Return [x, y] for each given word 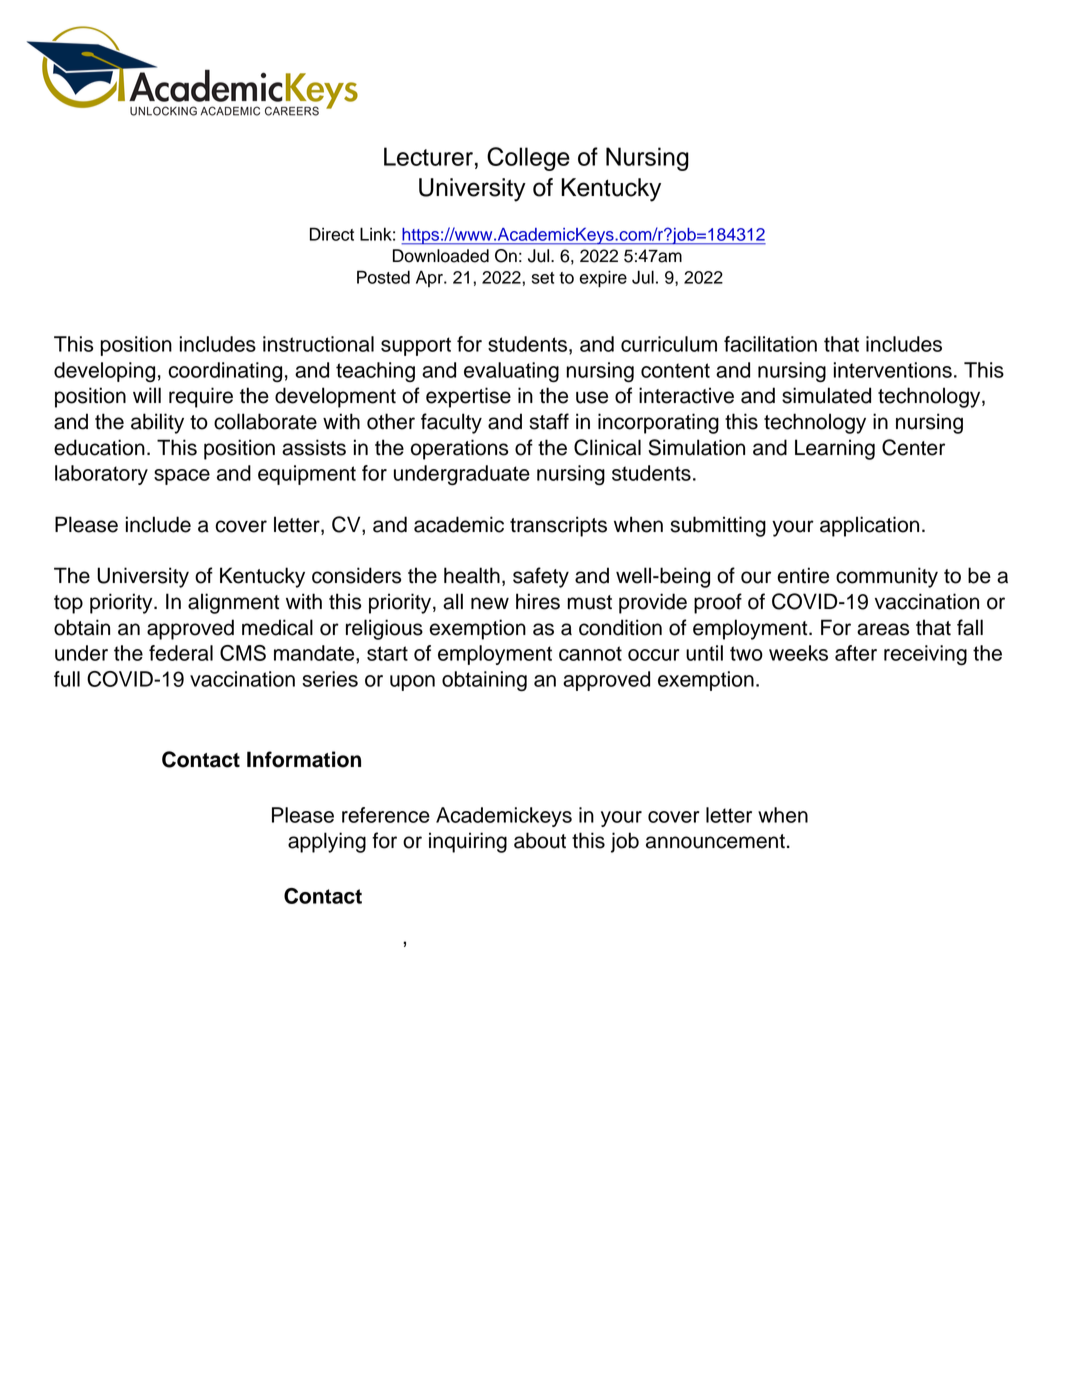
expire [603, 279]
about [540, 840]
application [869, 526]
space [182, 477]
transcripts [558, 526]
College [528, 159]
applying [327, 842]
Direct [332, 234]
